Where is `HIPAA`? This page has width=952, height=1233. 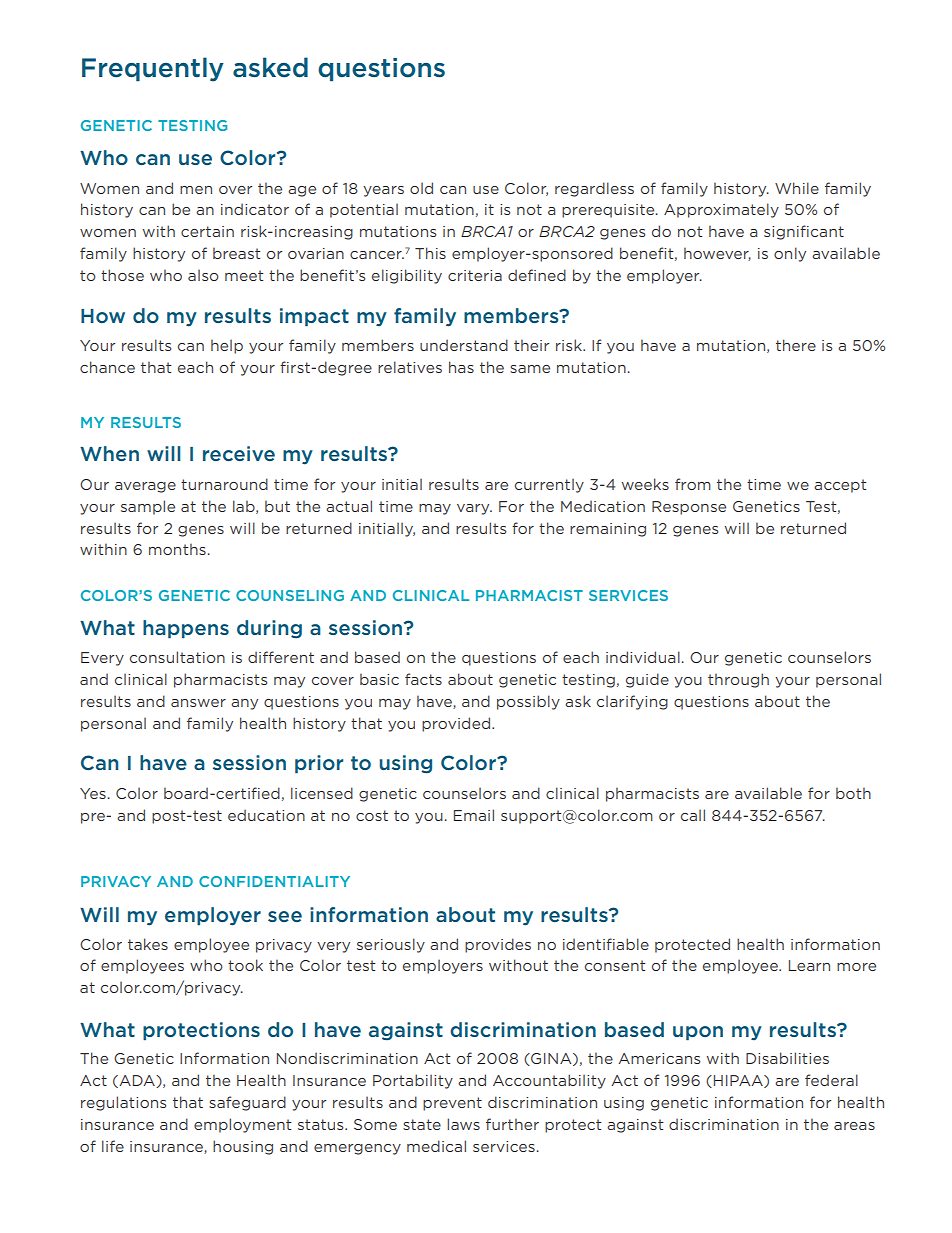 HIPAA is located at coordinates (739, 1081).
